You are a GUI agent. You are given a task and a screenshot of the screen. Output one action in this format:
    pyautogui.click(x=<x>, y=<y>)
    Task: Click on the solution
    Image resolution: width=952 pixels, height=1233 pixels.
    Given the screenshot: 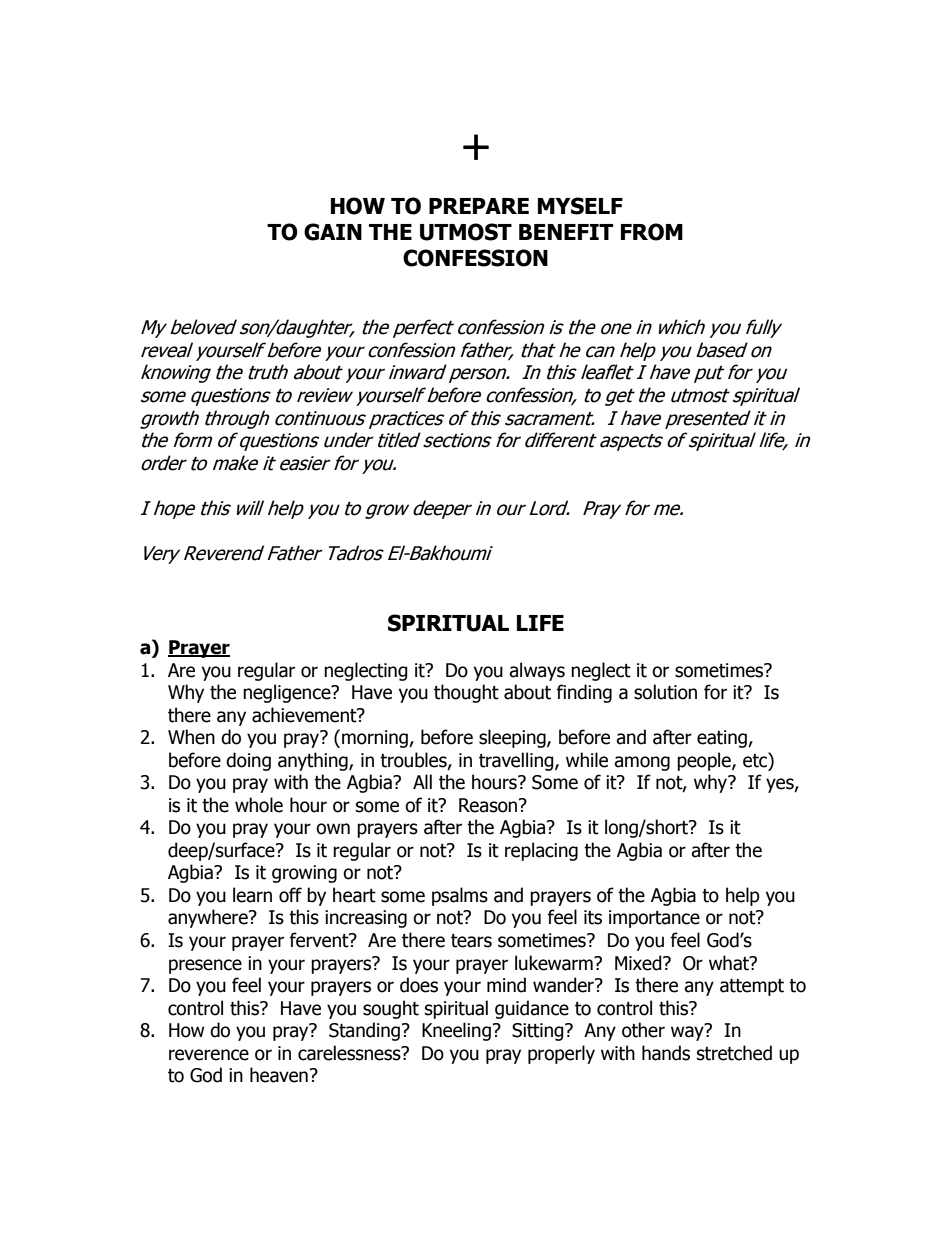 What is the action you would take?
    pyautogui.click(x=665, y=692)
